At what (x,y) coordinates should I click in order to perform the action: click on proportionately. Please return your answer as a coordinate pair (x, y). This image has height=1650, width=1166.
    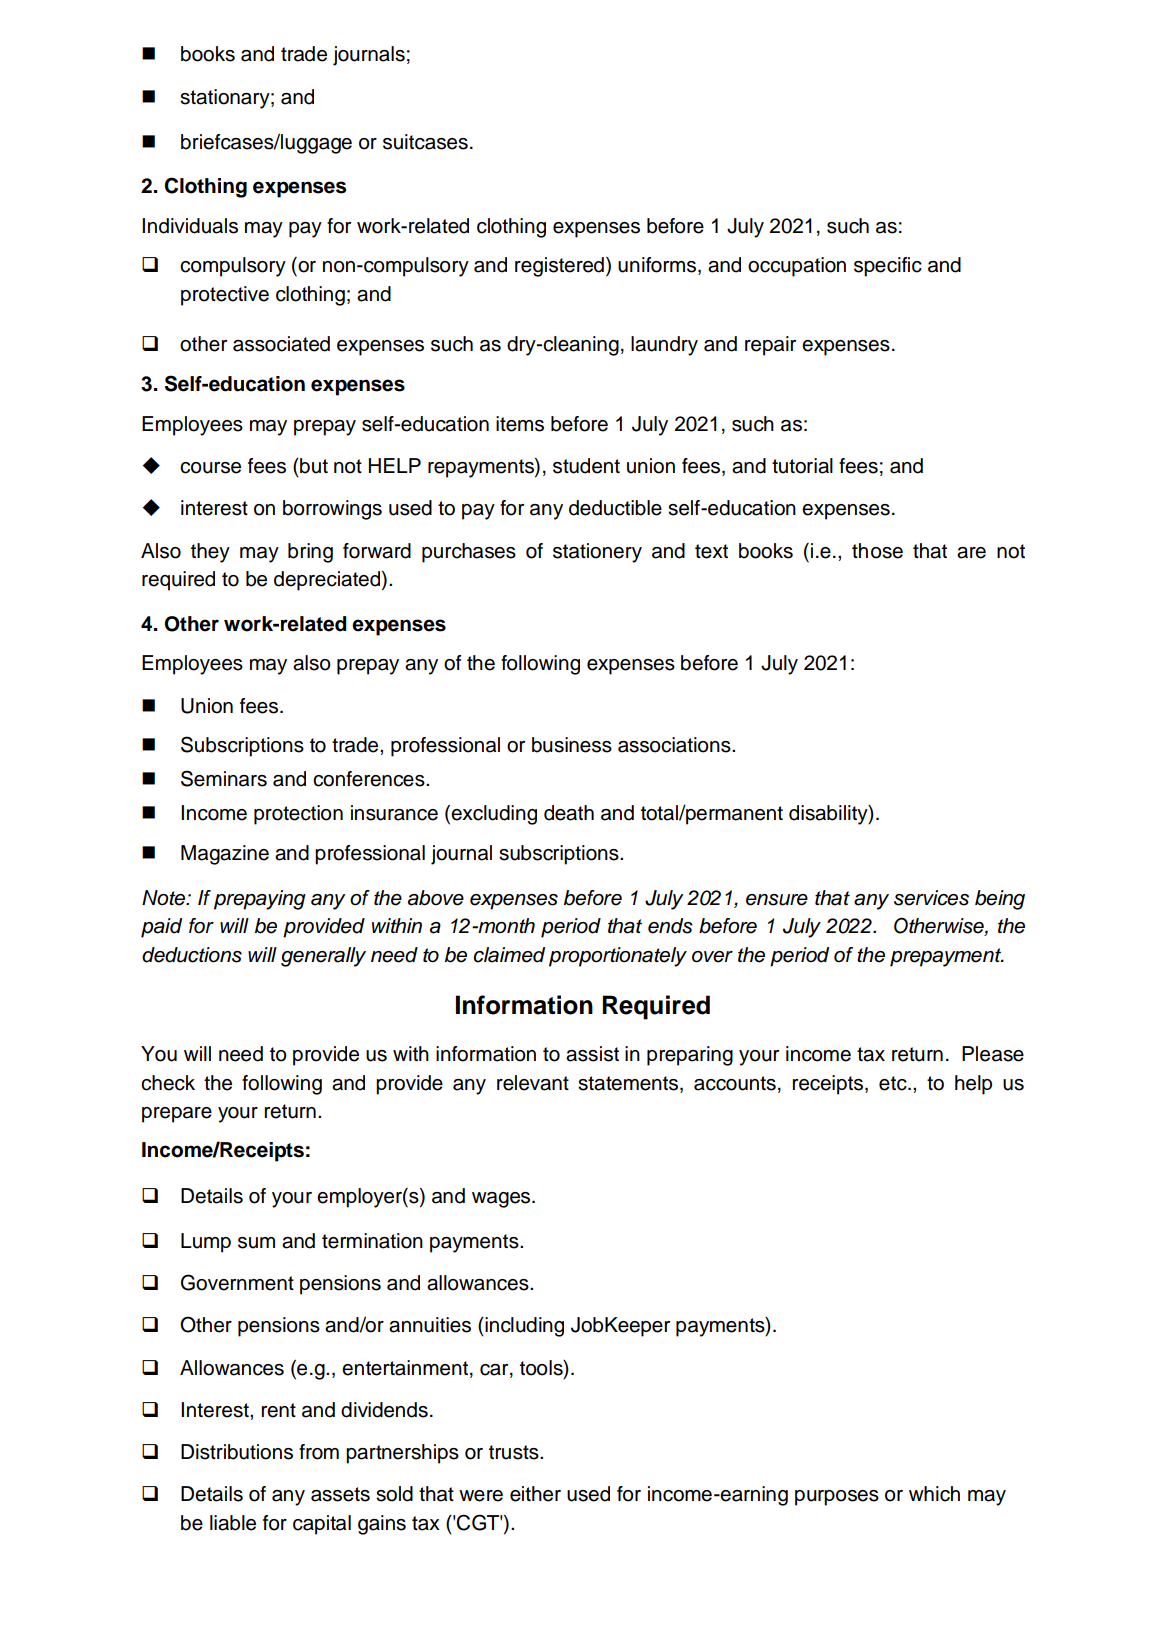
    Looking at the image, I should click on (618, 957).
